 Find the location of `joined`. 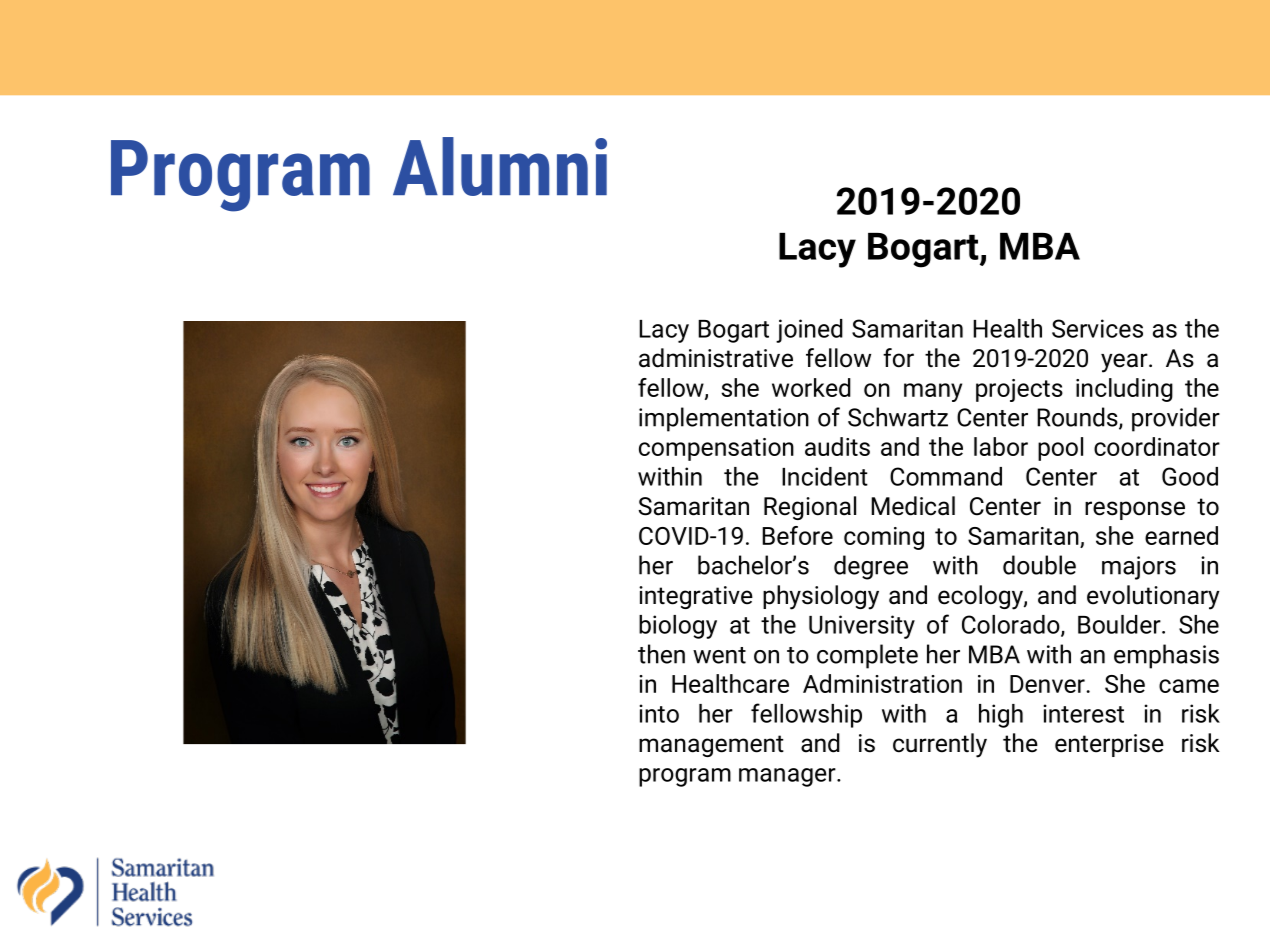

joined is located at coordinates (809, 331).
